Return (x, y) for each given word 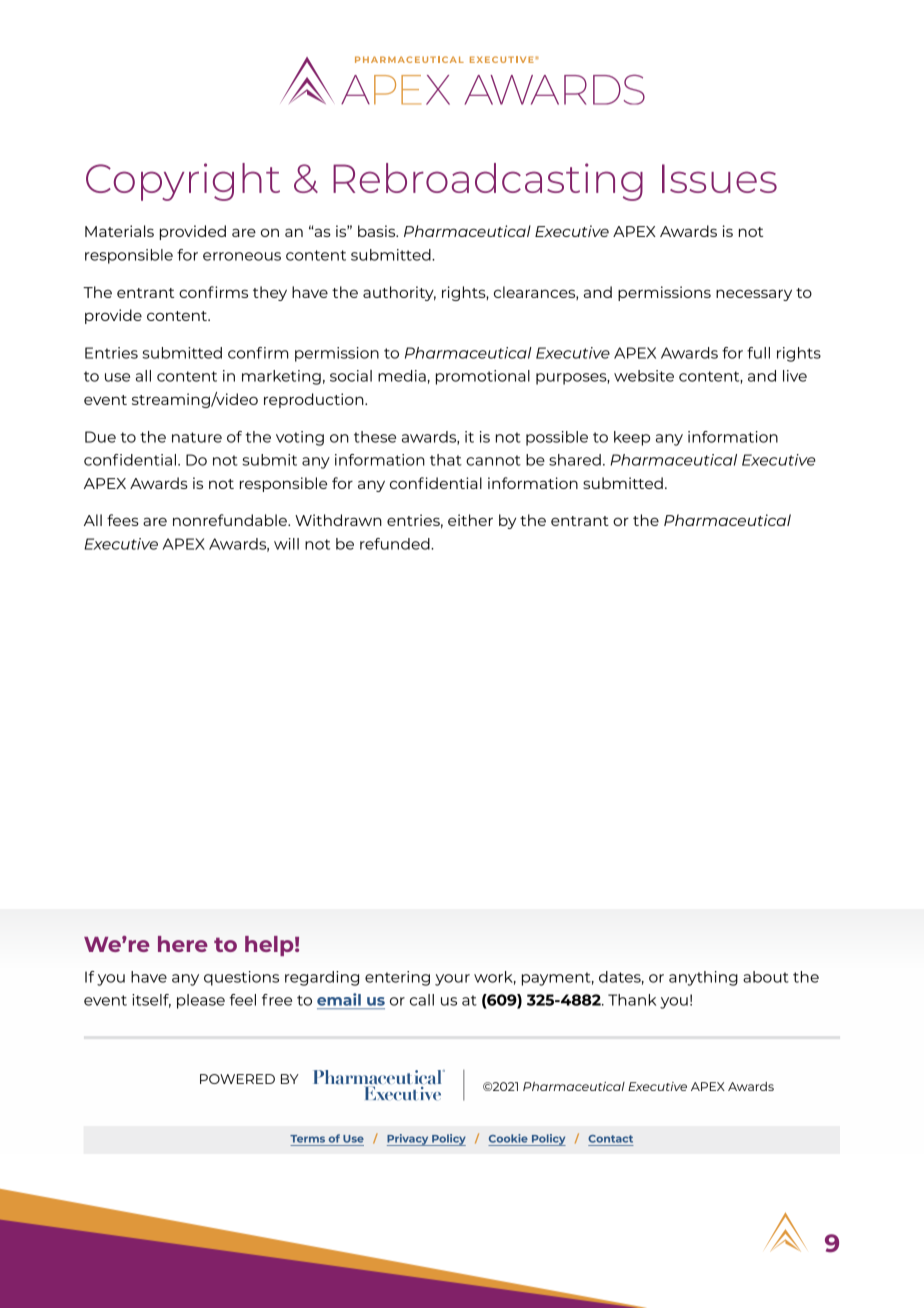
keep (632, 438)
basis (378, 231)
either (470, 520)
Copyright (183, 182)
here (183, 944)
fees (123, 520)
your (452, 980)
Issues (719, 178)
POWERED (237, 1079)
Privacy (409, 1140)
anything (703, 978)
